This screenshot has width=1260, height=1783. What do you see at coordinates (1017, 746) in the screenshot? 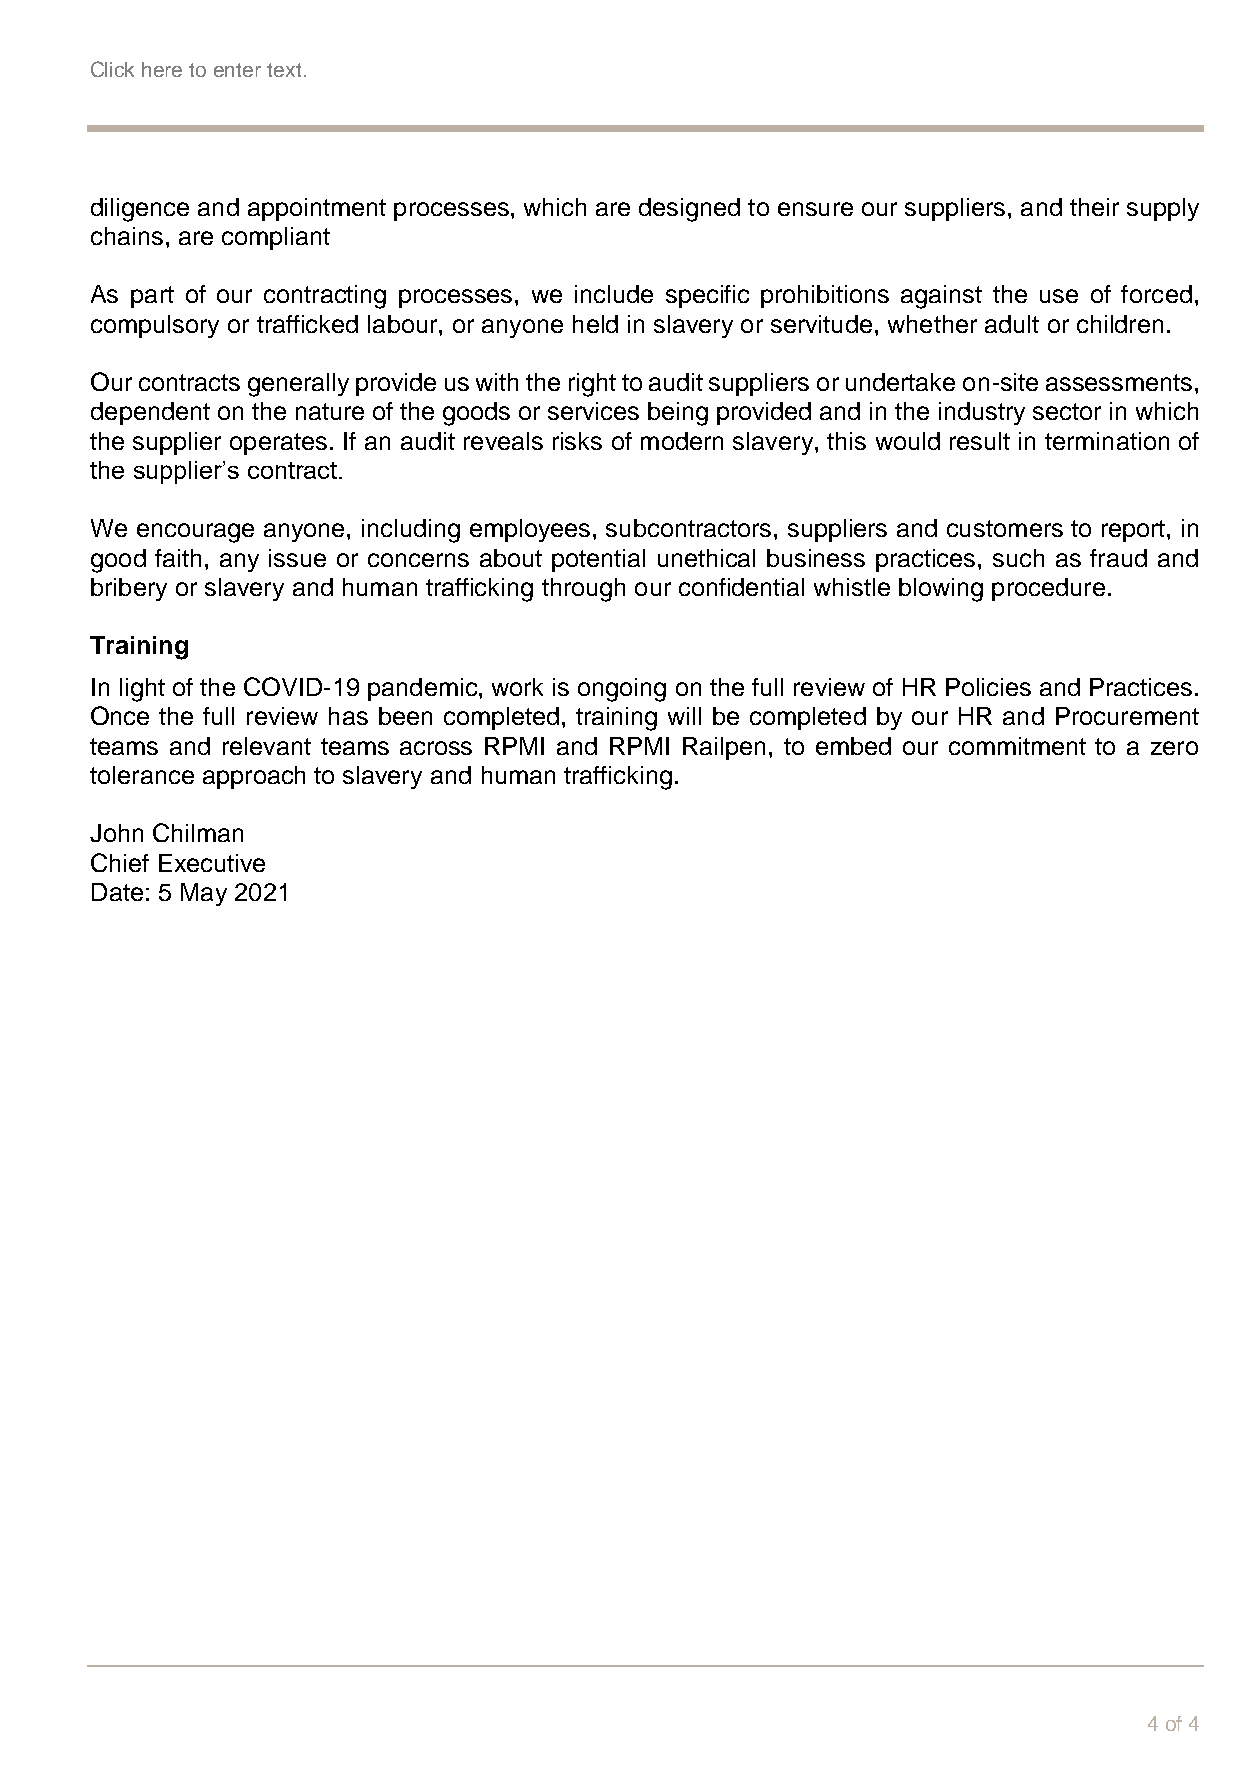
I see `commitment` at bounding box center [1017, 746].
